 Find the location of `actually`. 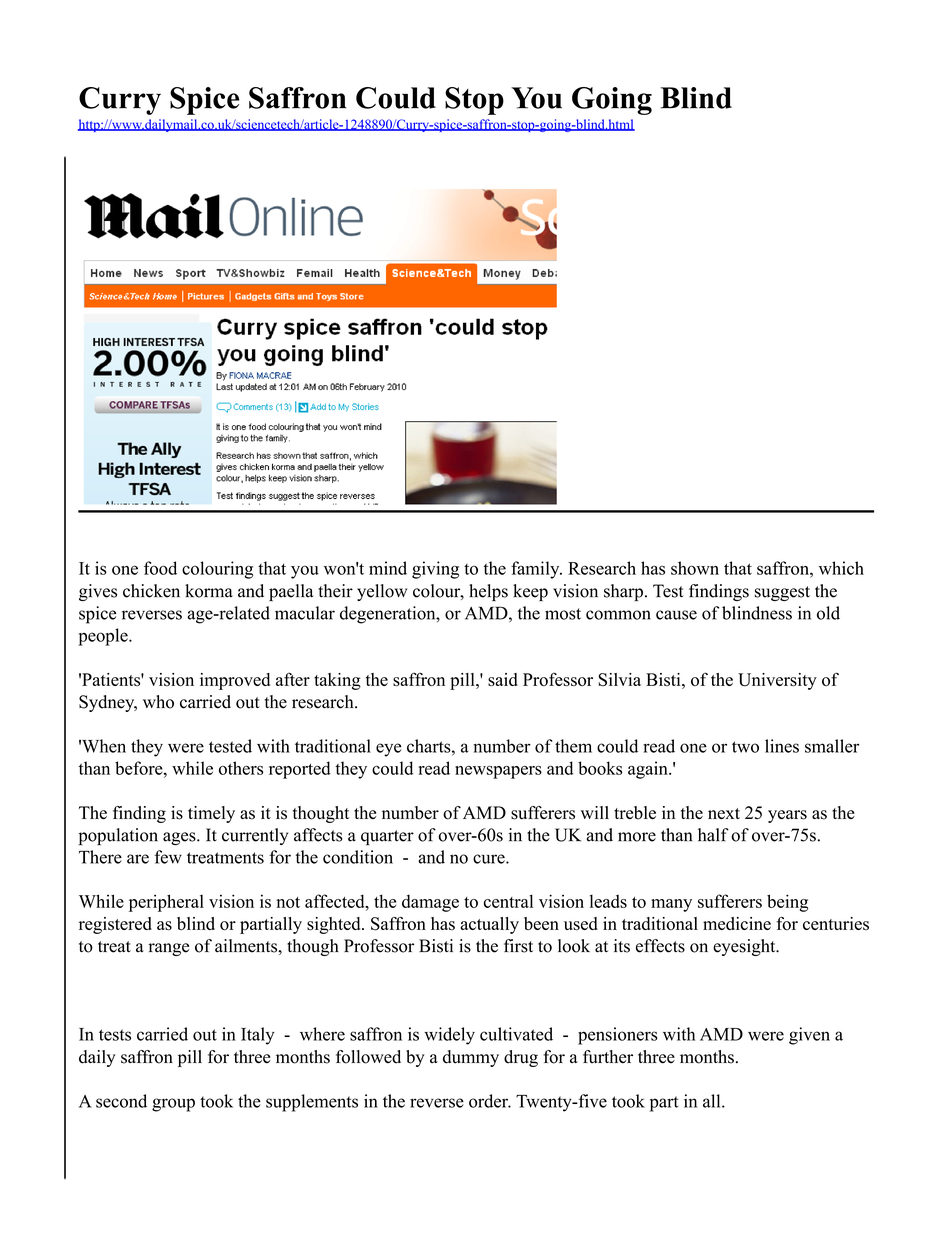

actually is located at coordinates (489, 925).
